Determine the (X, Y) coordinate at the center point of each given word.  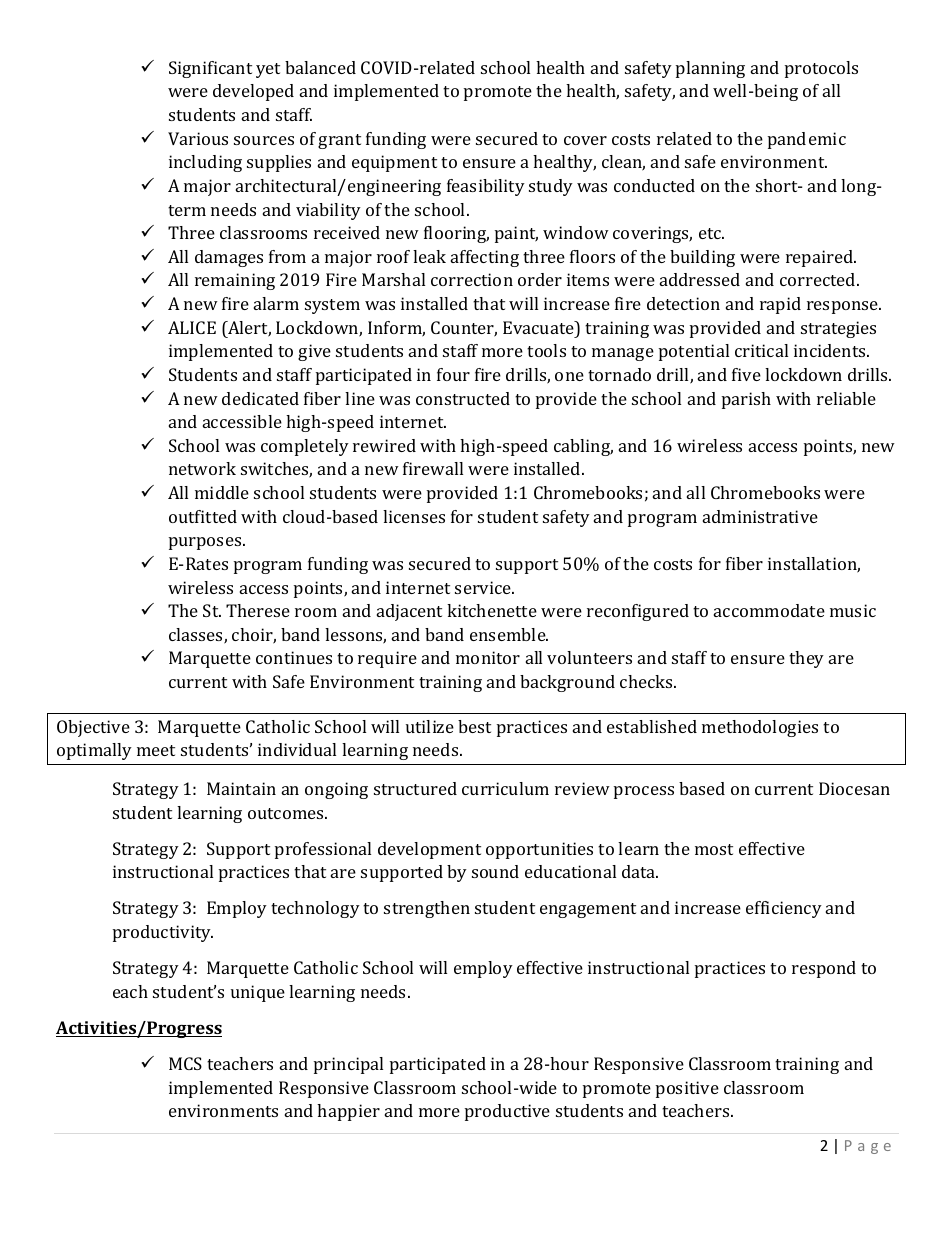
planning (710, 69)
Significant (210, 69)
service (484, 587)
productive (507, 1112)
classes (197, 636)
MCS (185, 1063)
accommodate (769, 610)
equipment (394, 163)
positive (687, 1089)
